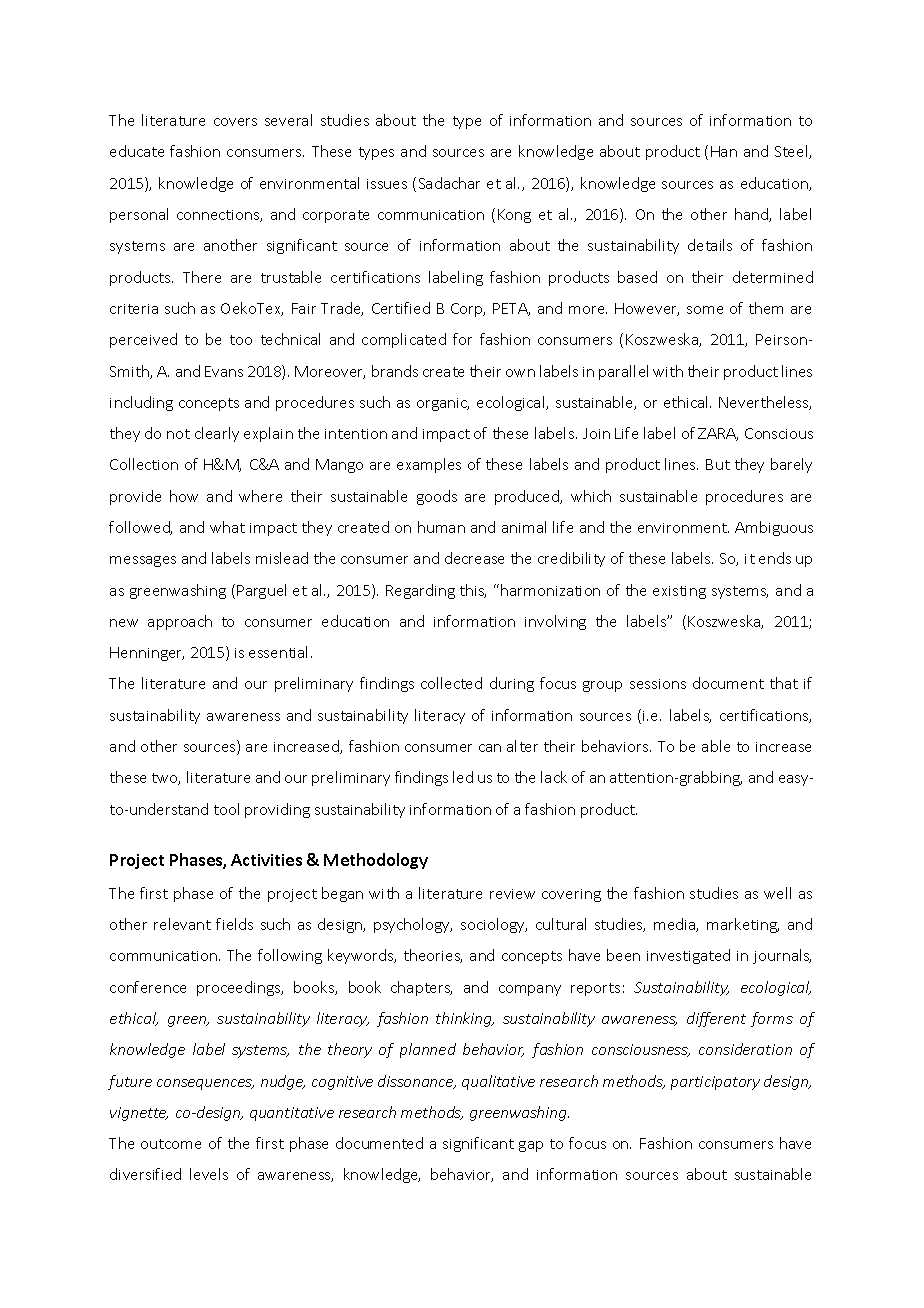 The height and width of the image is (1308, 924). What do you see at coordinates (792, 152) in the image?
I see `Steel` at bounding box center [792, 152].
